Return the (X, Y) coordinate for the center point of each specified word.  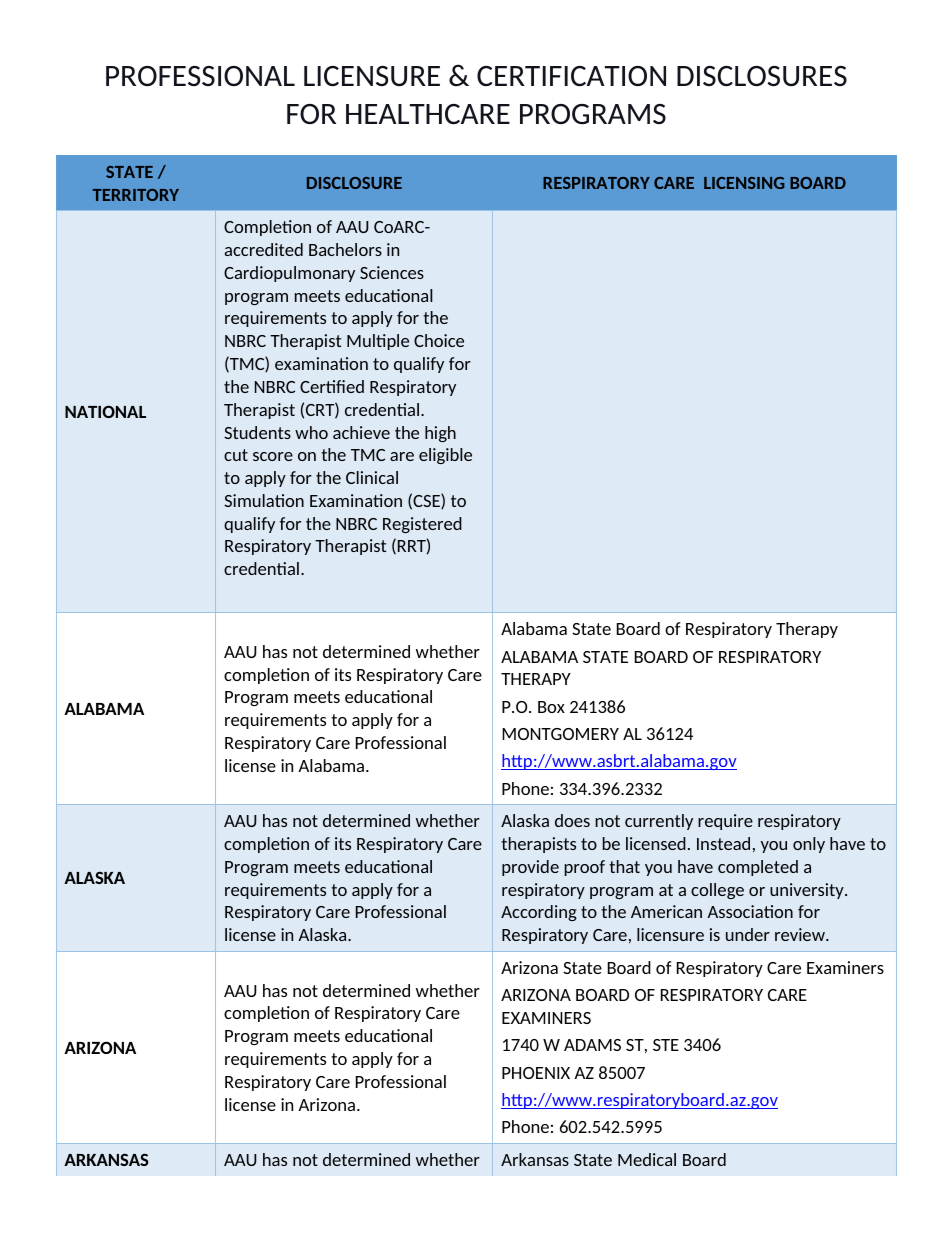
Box (551, 707)
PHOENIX (536, 1073)
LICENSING (744, 183)
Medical (647, 1159)
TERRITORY (135, 195)
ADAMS (592, 1045)
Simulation (264, 500)
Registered (422, 525)
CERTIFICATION (571, 76)
